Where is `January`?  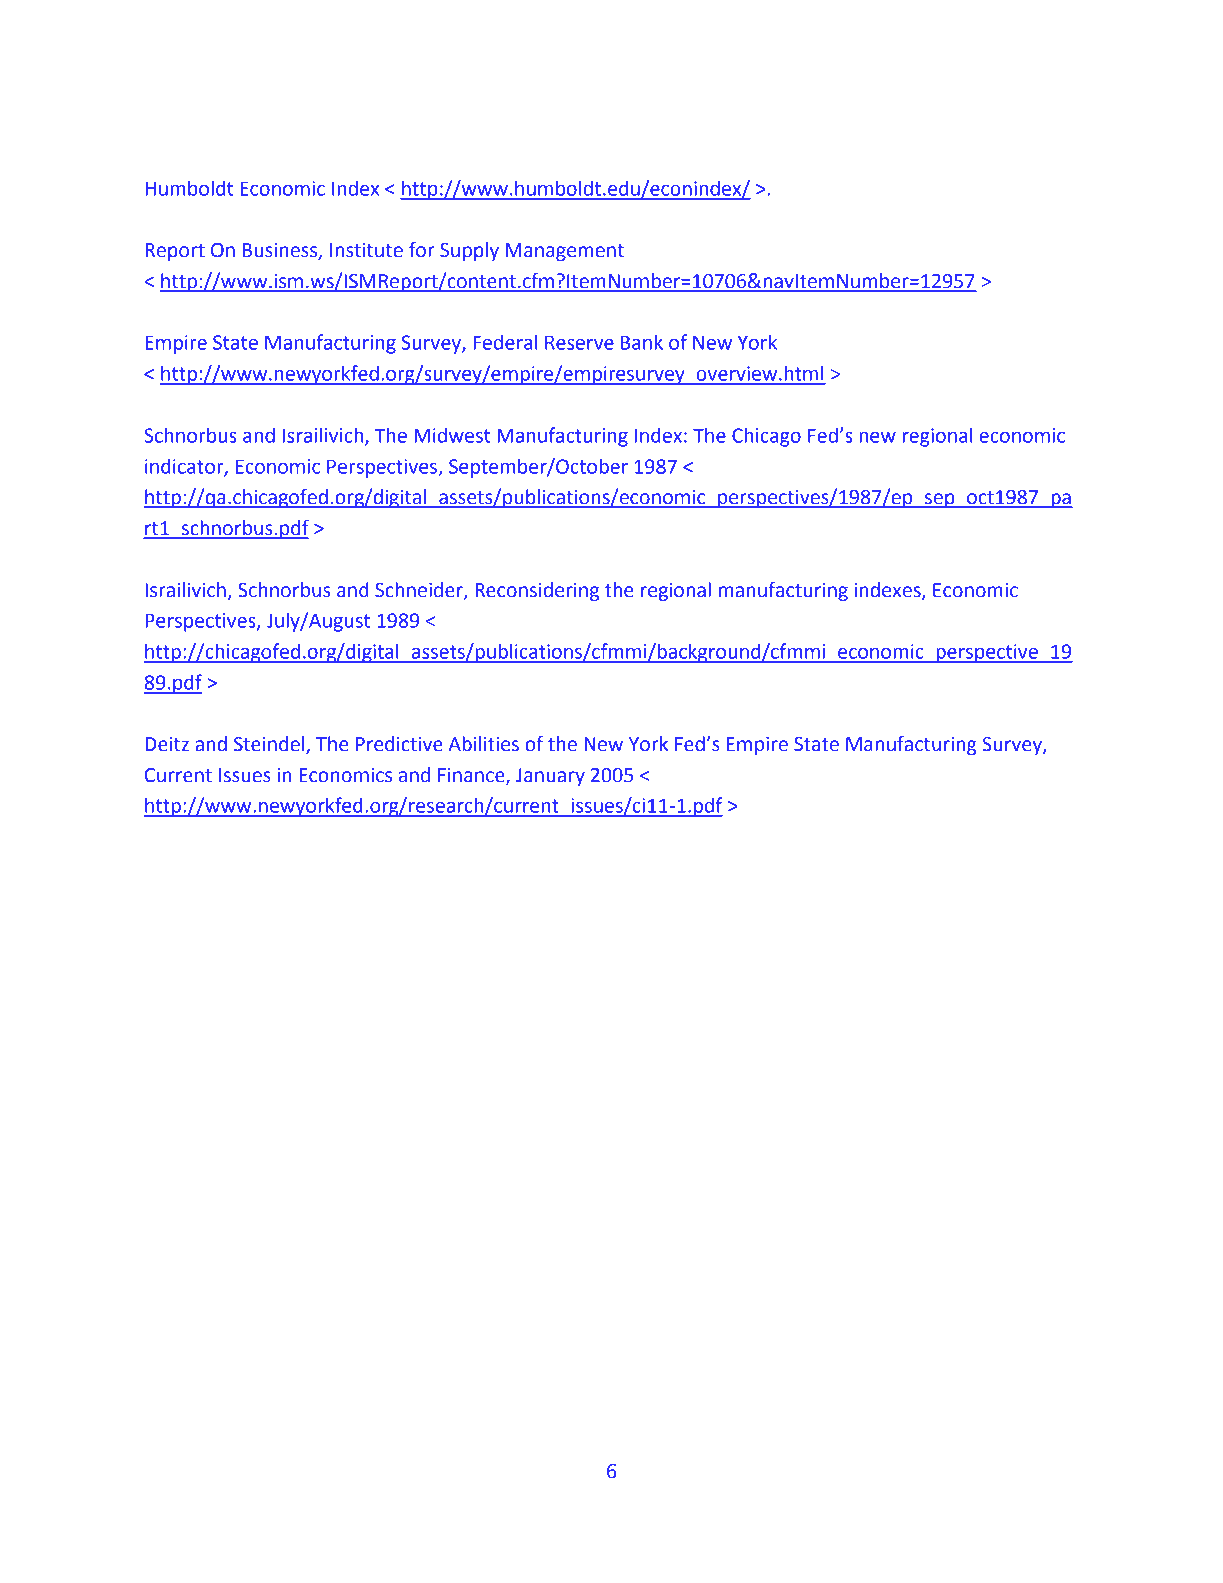 January is located at coordinates (550, 777).
